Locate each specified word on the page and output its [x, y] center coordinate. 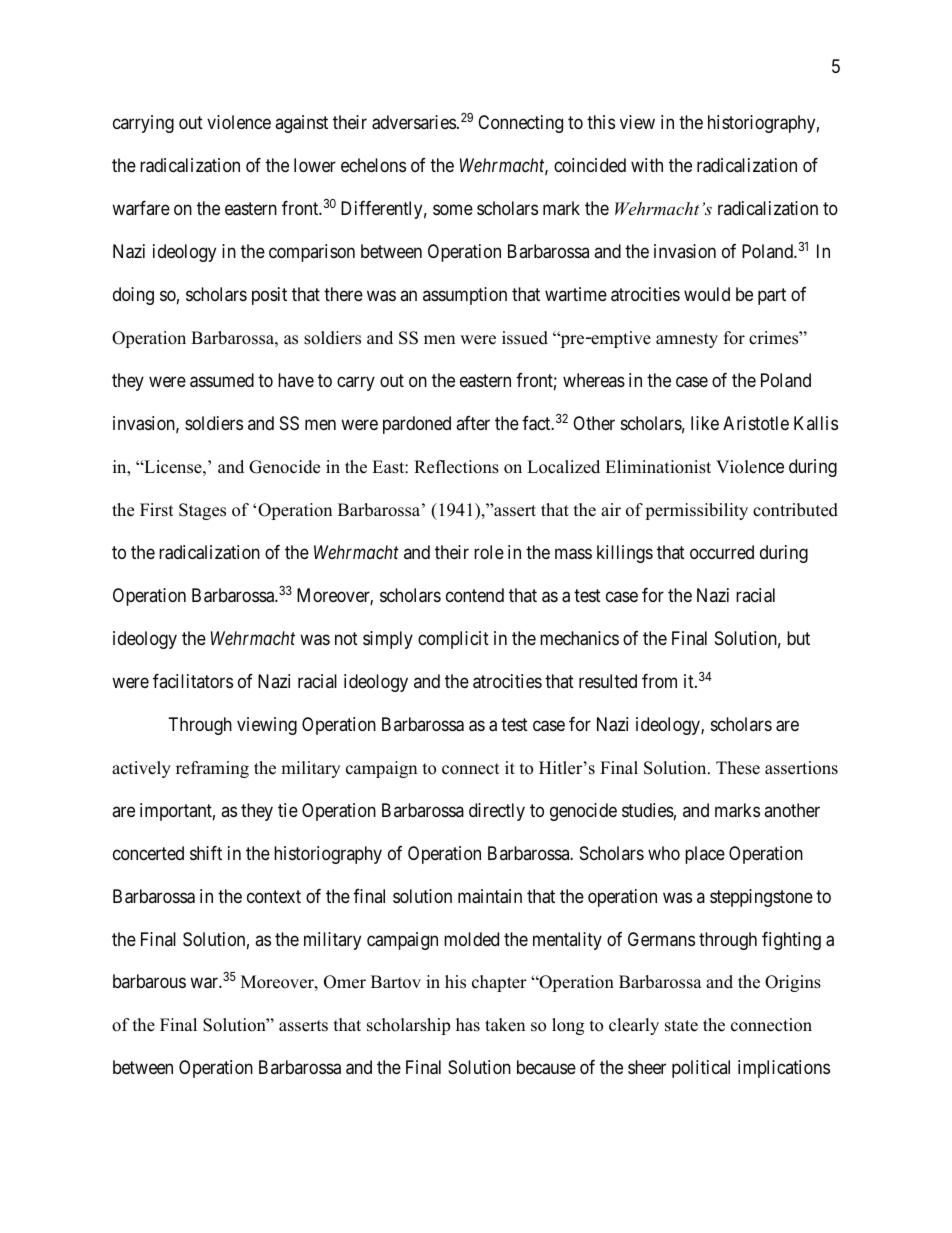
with [647, 165]
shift [206, 853]
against [301, 124]
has [468, 1025]
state [681, 1026]
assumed [222, 380]
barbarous [149, 981]
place [705, 855]
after [473, 423]
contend [475, 595]
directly [497, 812]
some [453, 209]
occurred [722, 552]
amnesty [687, 340]
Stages [202, 511]
